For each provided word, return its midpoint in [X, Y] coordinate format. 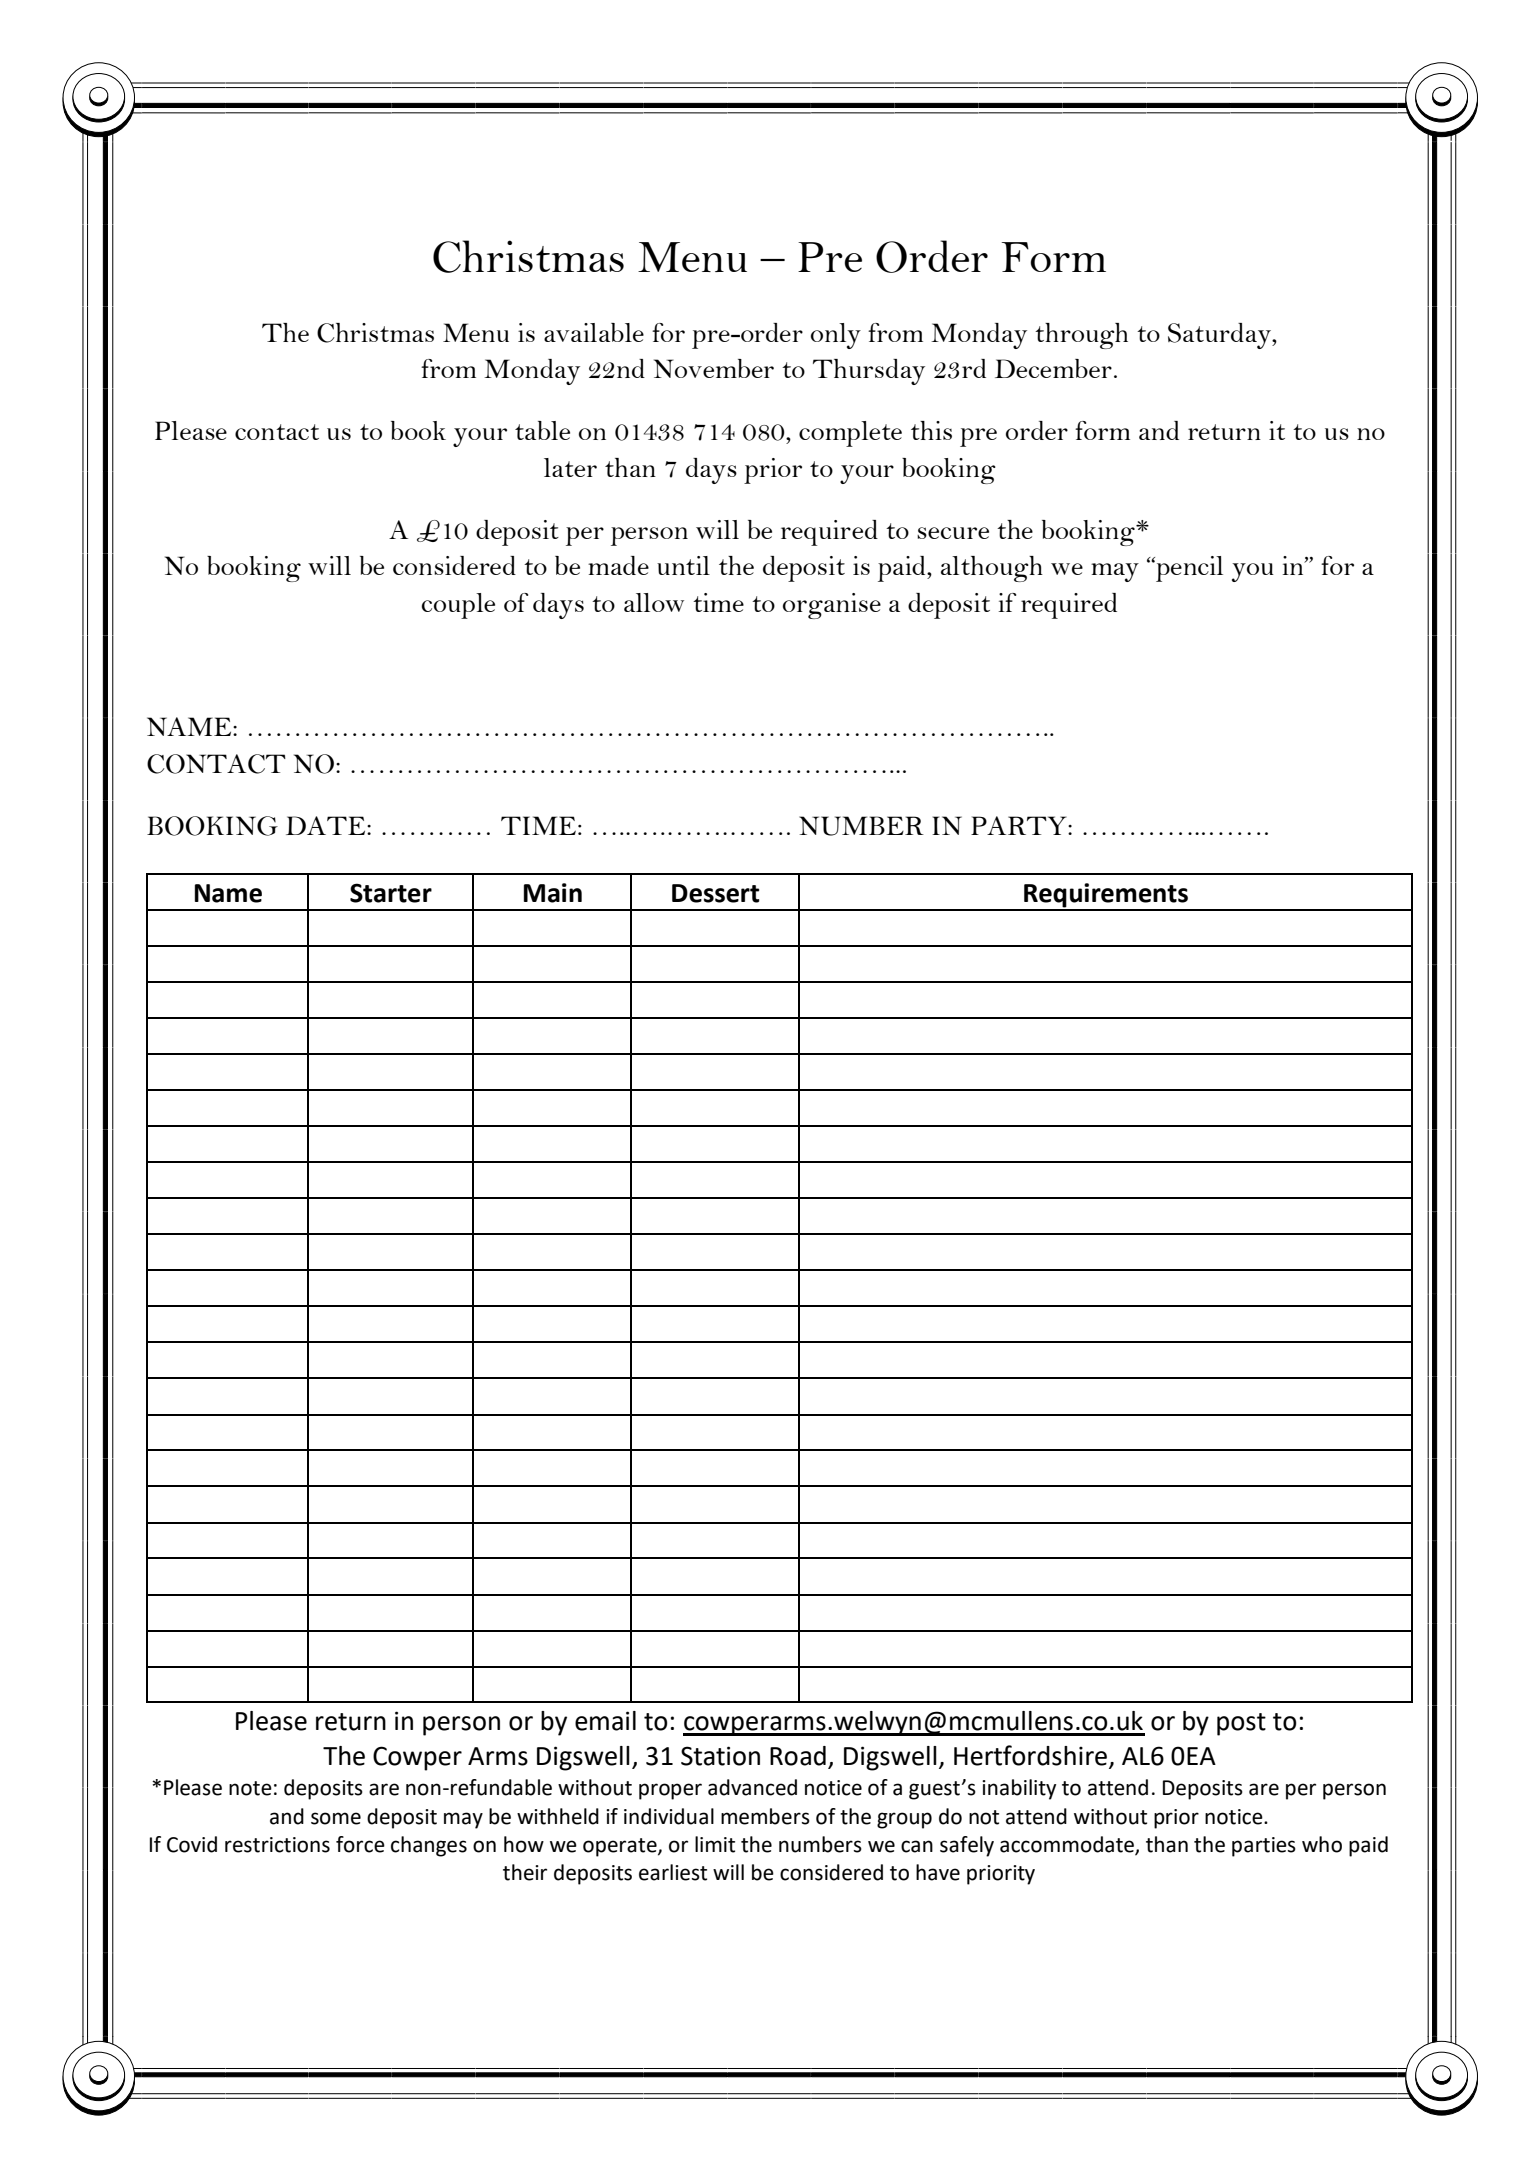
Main [553, 893]
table [542, 430]
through [1081, 336]
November [714, 368]
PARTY [1020, 825]
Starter [391, 893]
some [336, 1818]
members [765, 1816]
